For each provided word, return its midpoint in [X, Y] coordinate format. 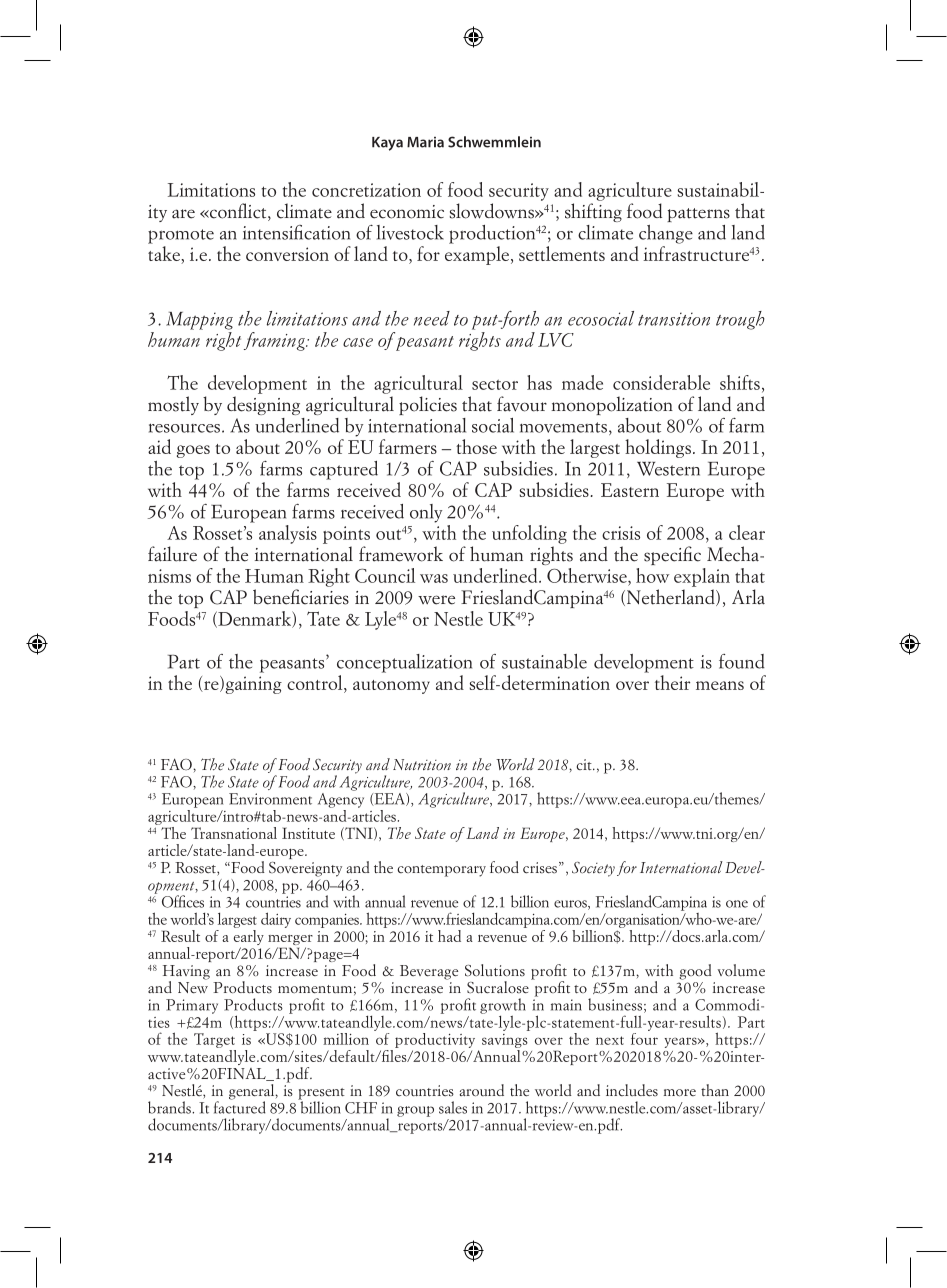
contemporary [442, 871]
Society [593, 869]
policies [428, 405]
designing [263, 405]
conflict [238, 212]
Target [214, 1040]
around [482, 1090]
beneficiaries [301, 597]
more [680, 1093]
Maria [425, 142]
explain [702, 577]
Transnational [234, 833]
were [436, 600]
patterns [698, 215]
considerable [661, 382]
